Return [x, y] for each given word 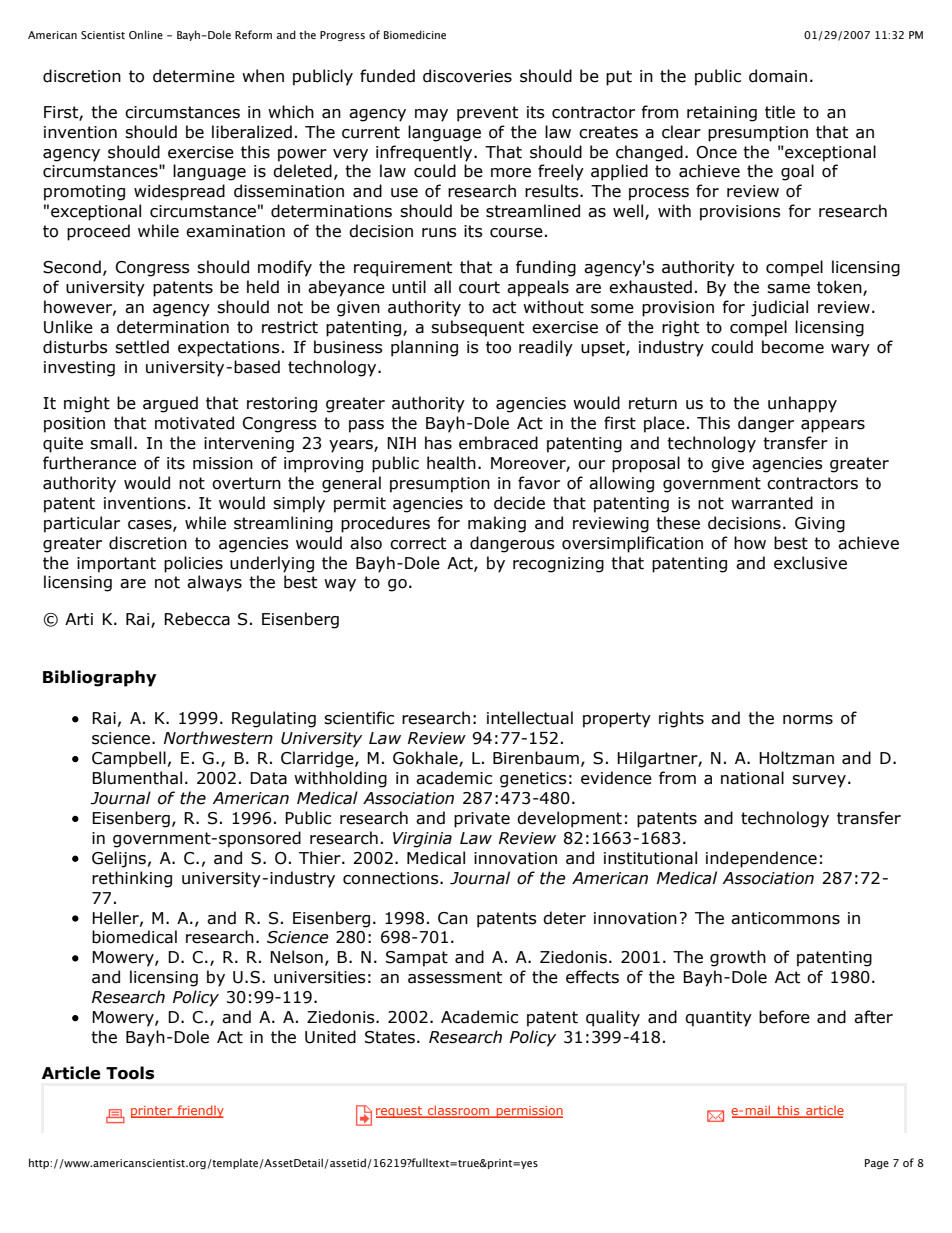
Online [146, 34]
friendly [199, 1111]
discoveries [467, 76]
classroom [459, 1111]
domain [778, 76]
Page [877, 1164]
